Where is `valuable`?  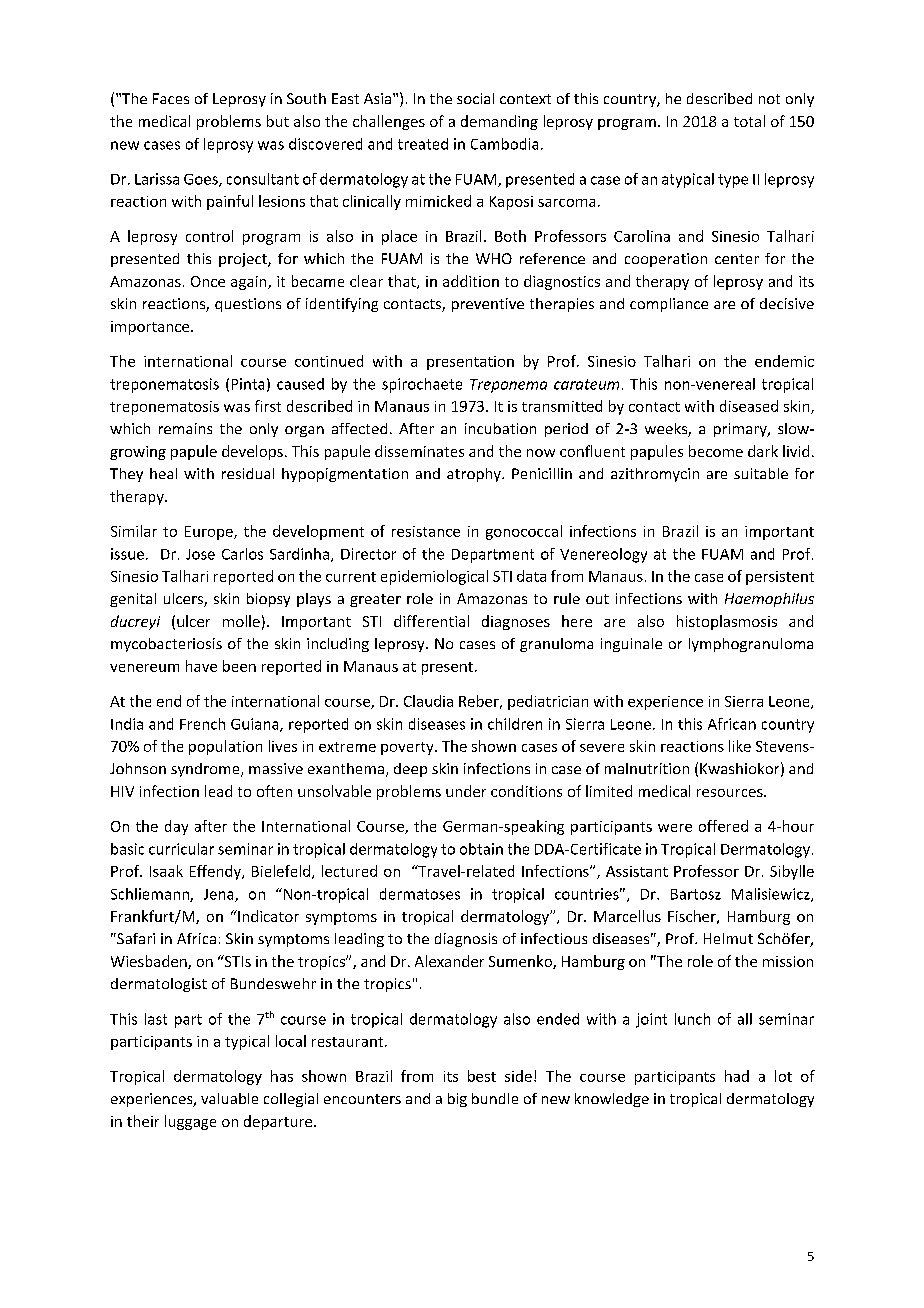 valuable is located at coordinates (229, 1098).
